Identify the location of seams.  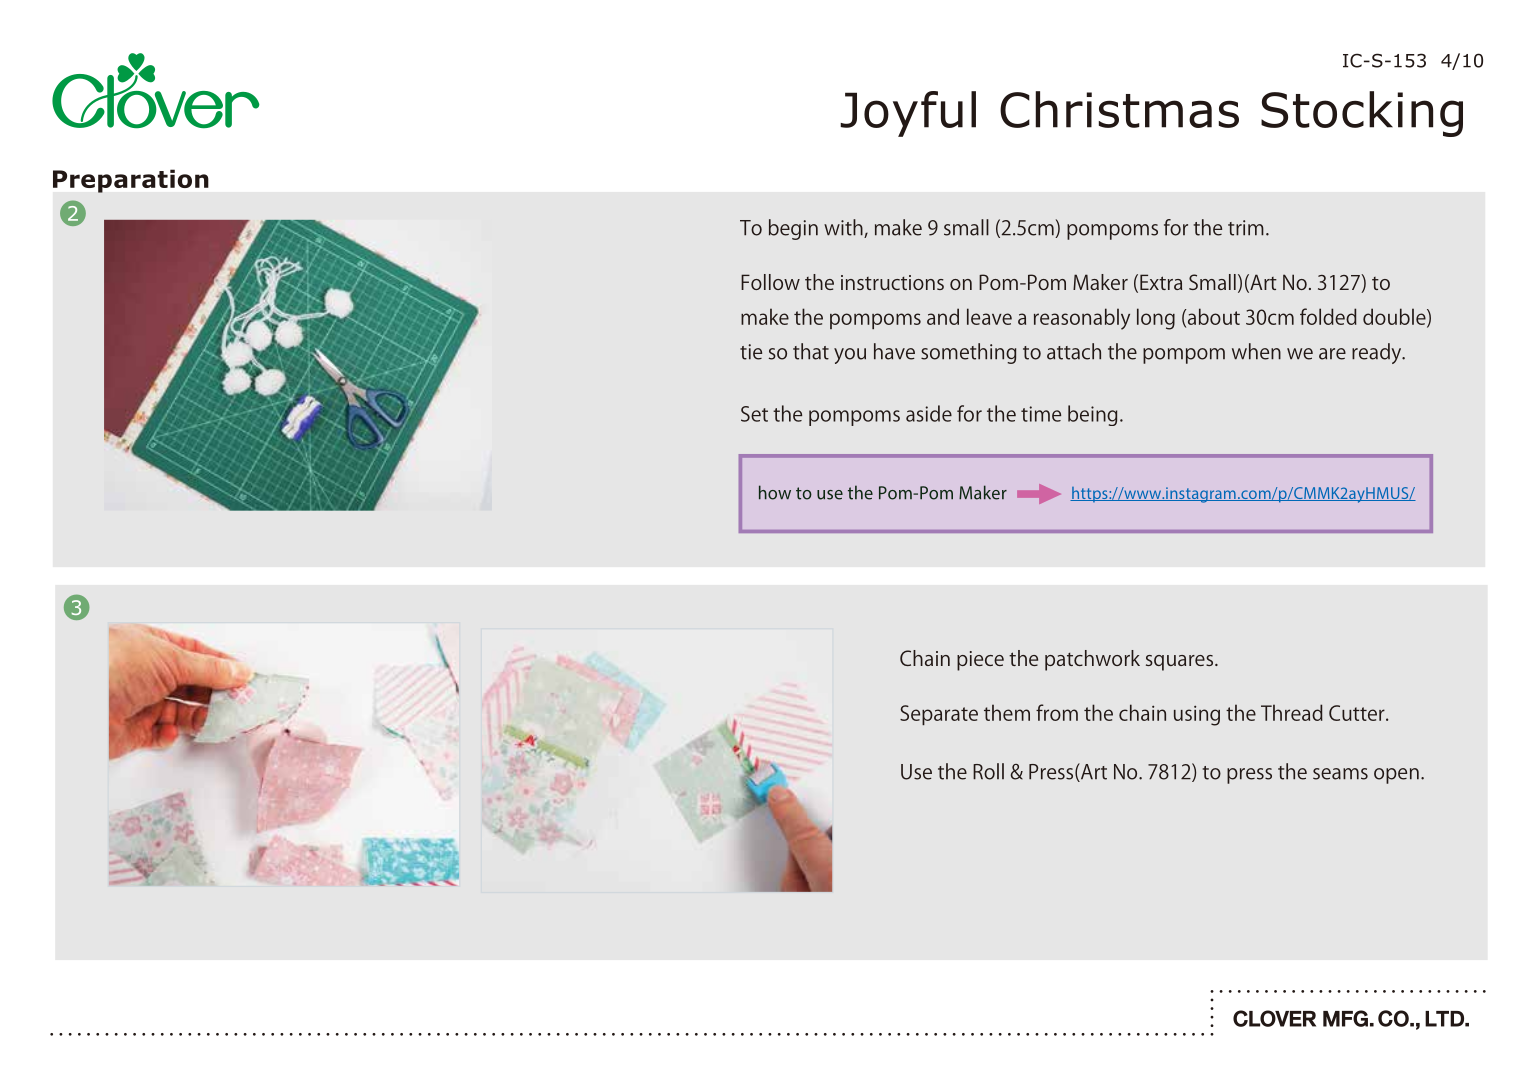
(1340, 774).
